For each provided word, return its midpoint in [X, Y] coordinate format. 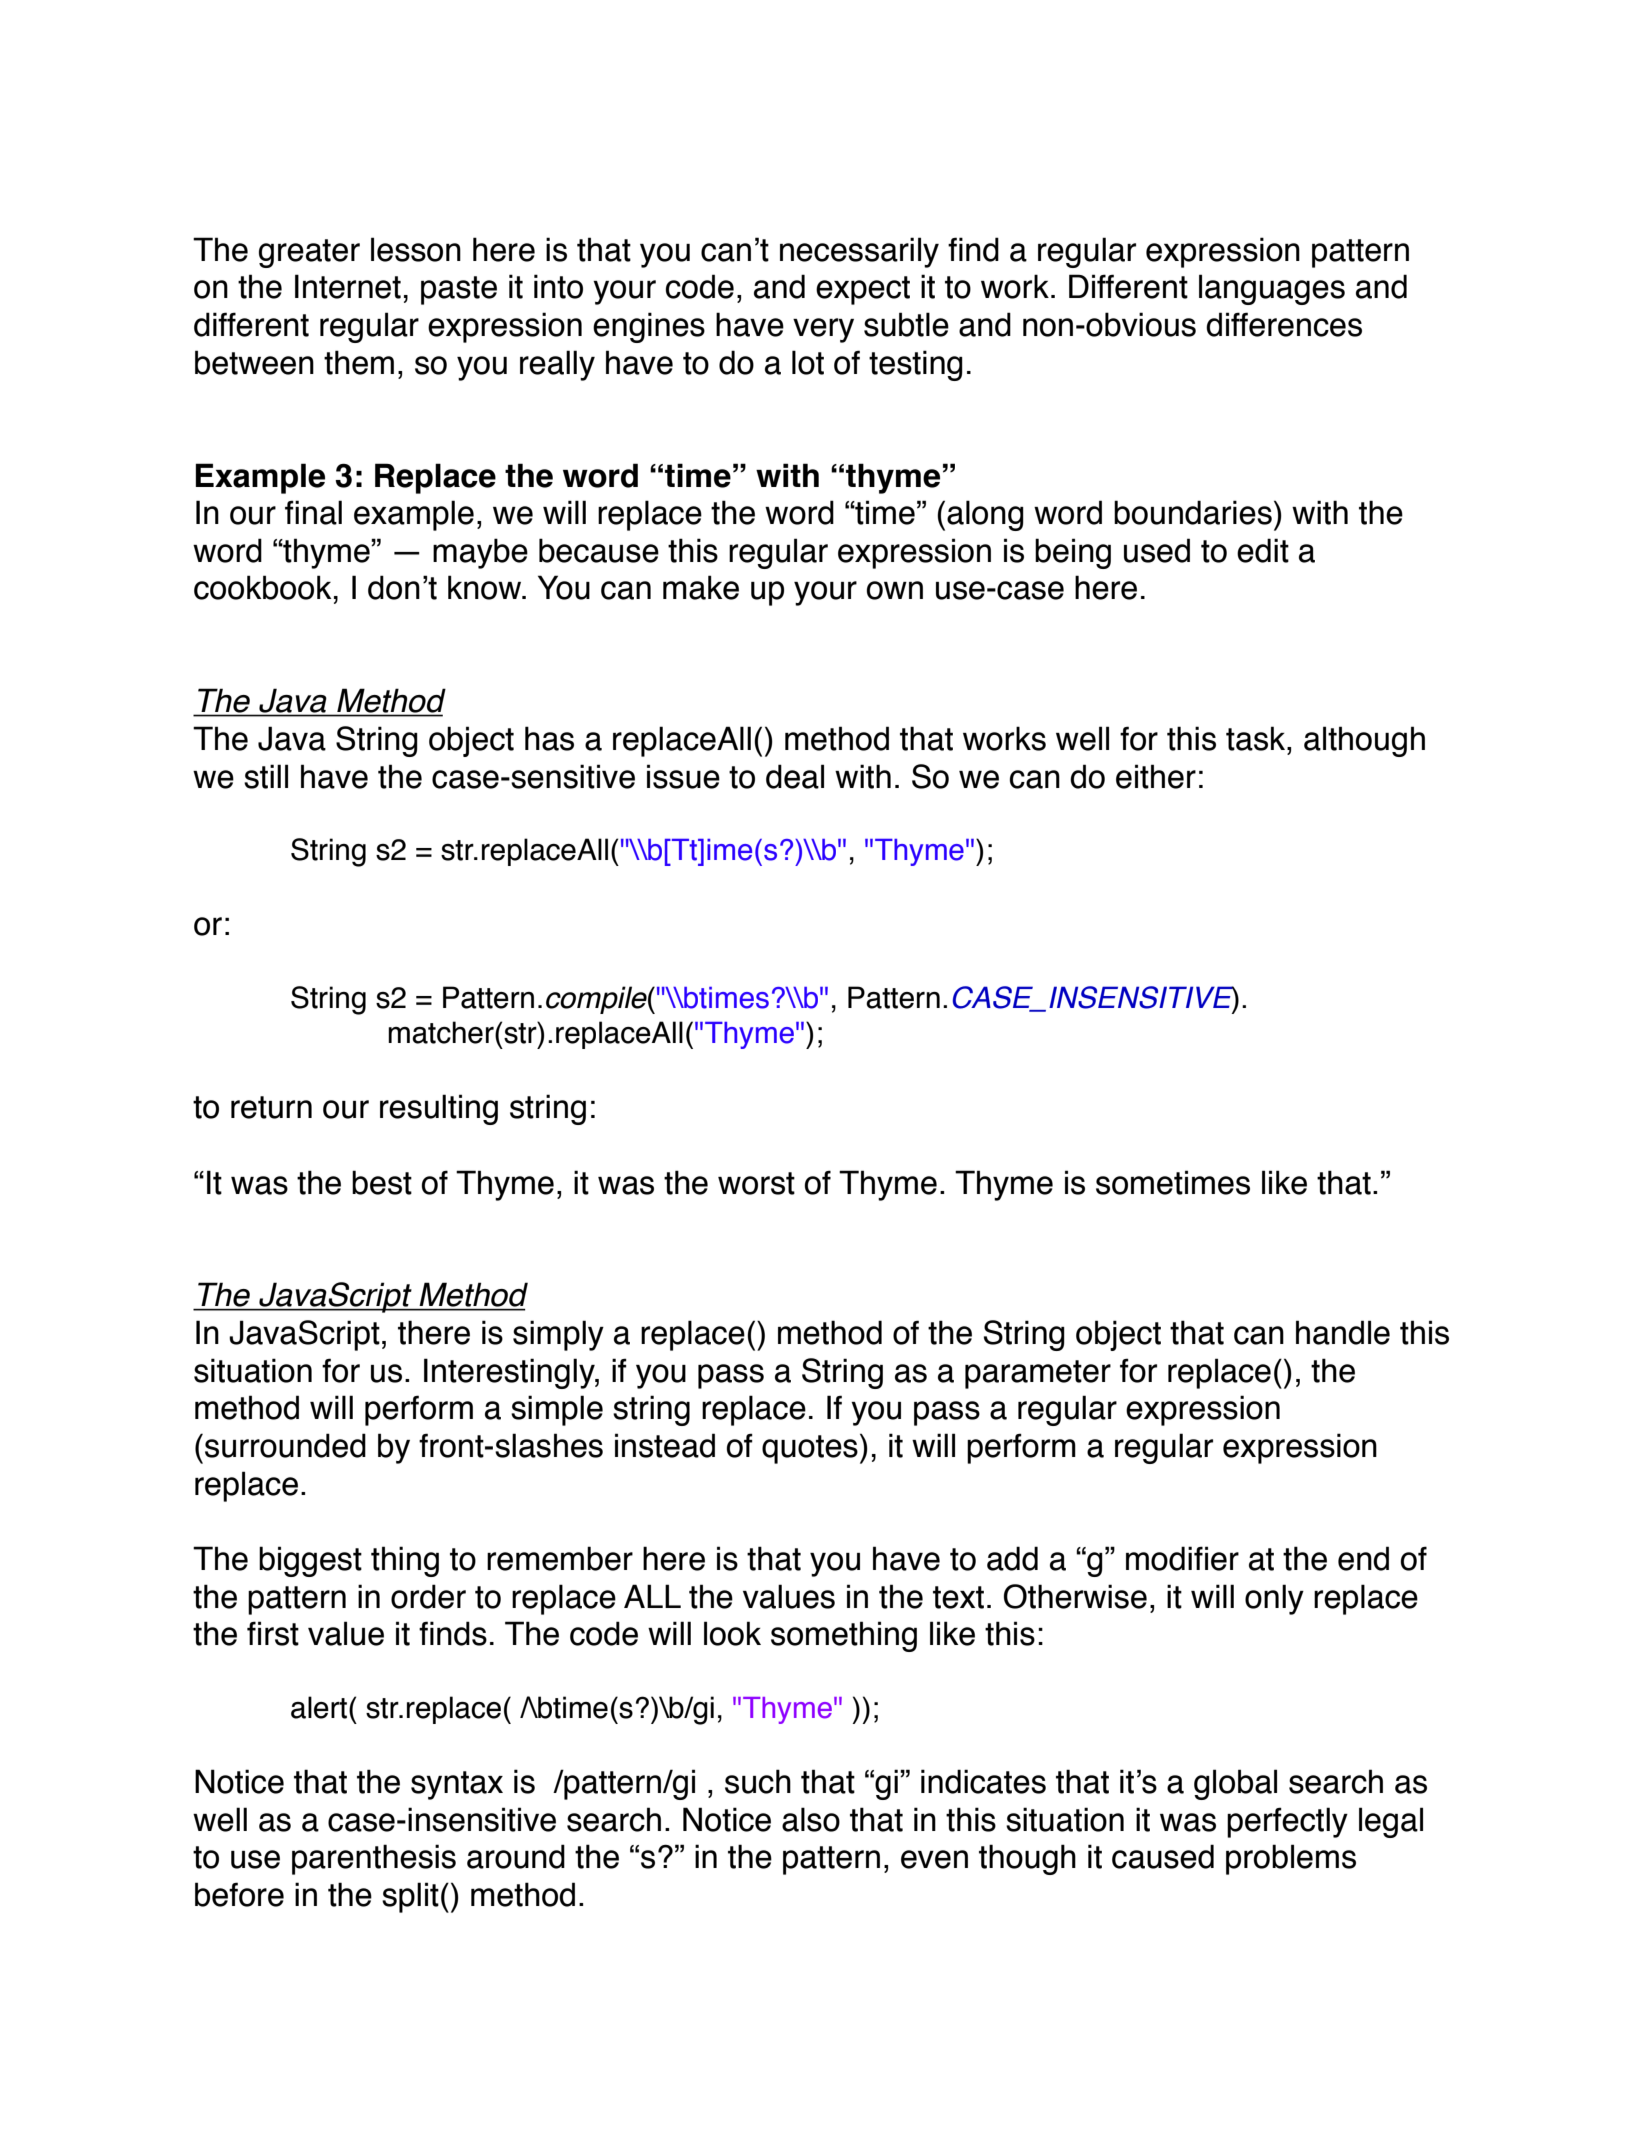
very [823, 330]
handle [1343, 1332]
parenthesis [374, 1859]
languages [1272, 289]
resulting [439, 1109]
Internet [348, 286]
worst [756, 1183]
